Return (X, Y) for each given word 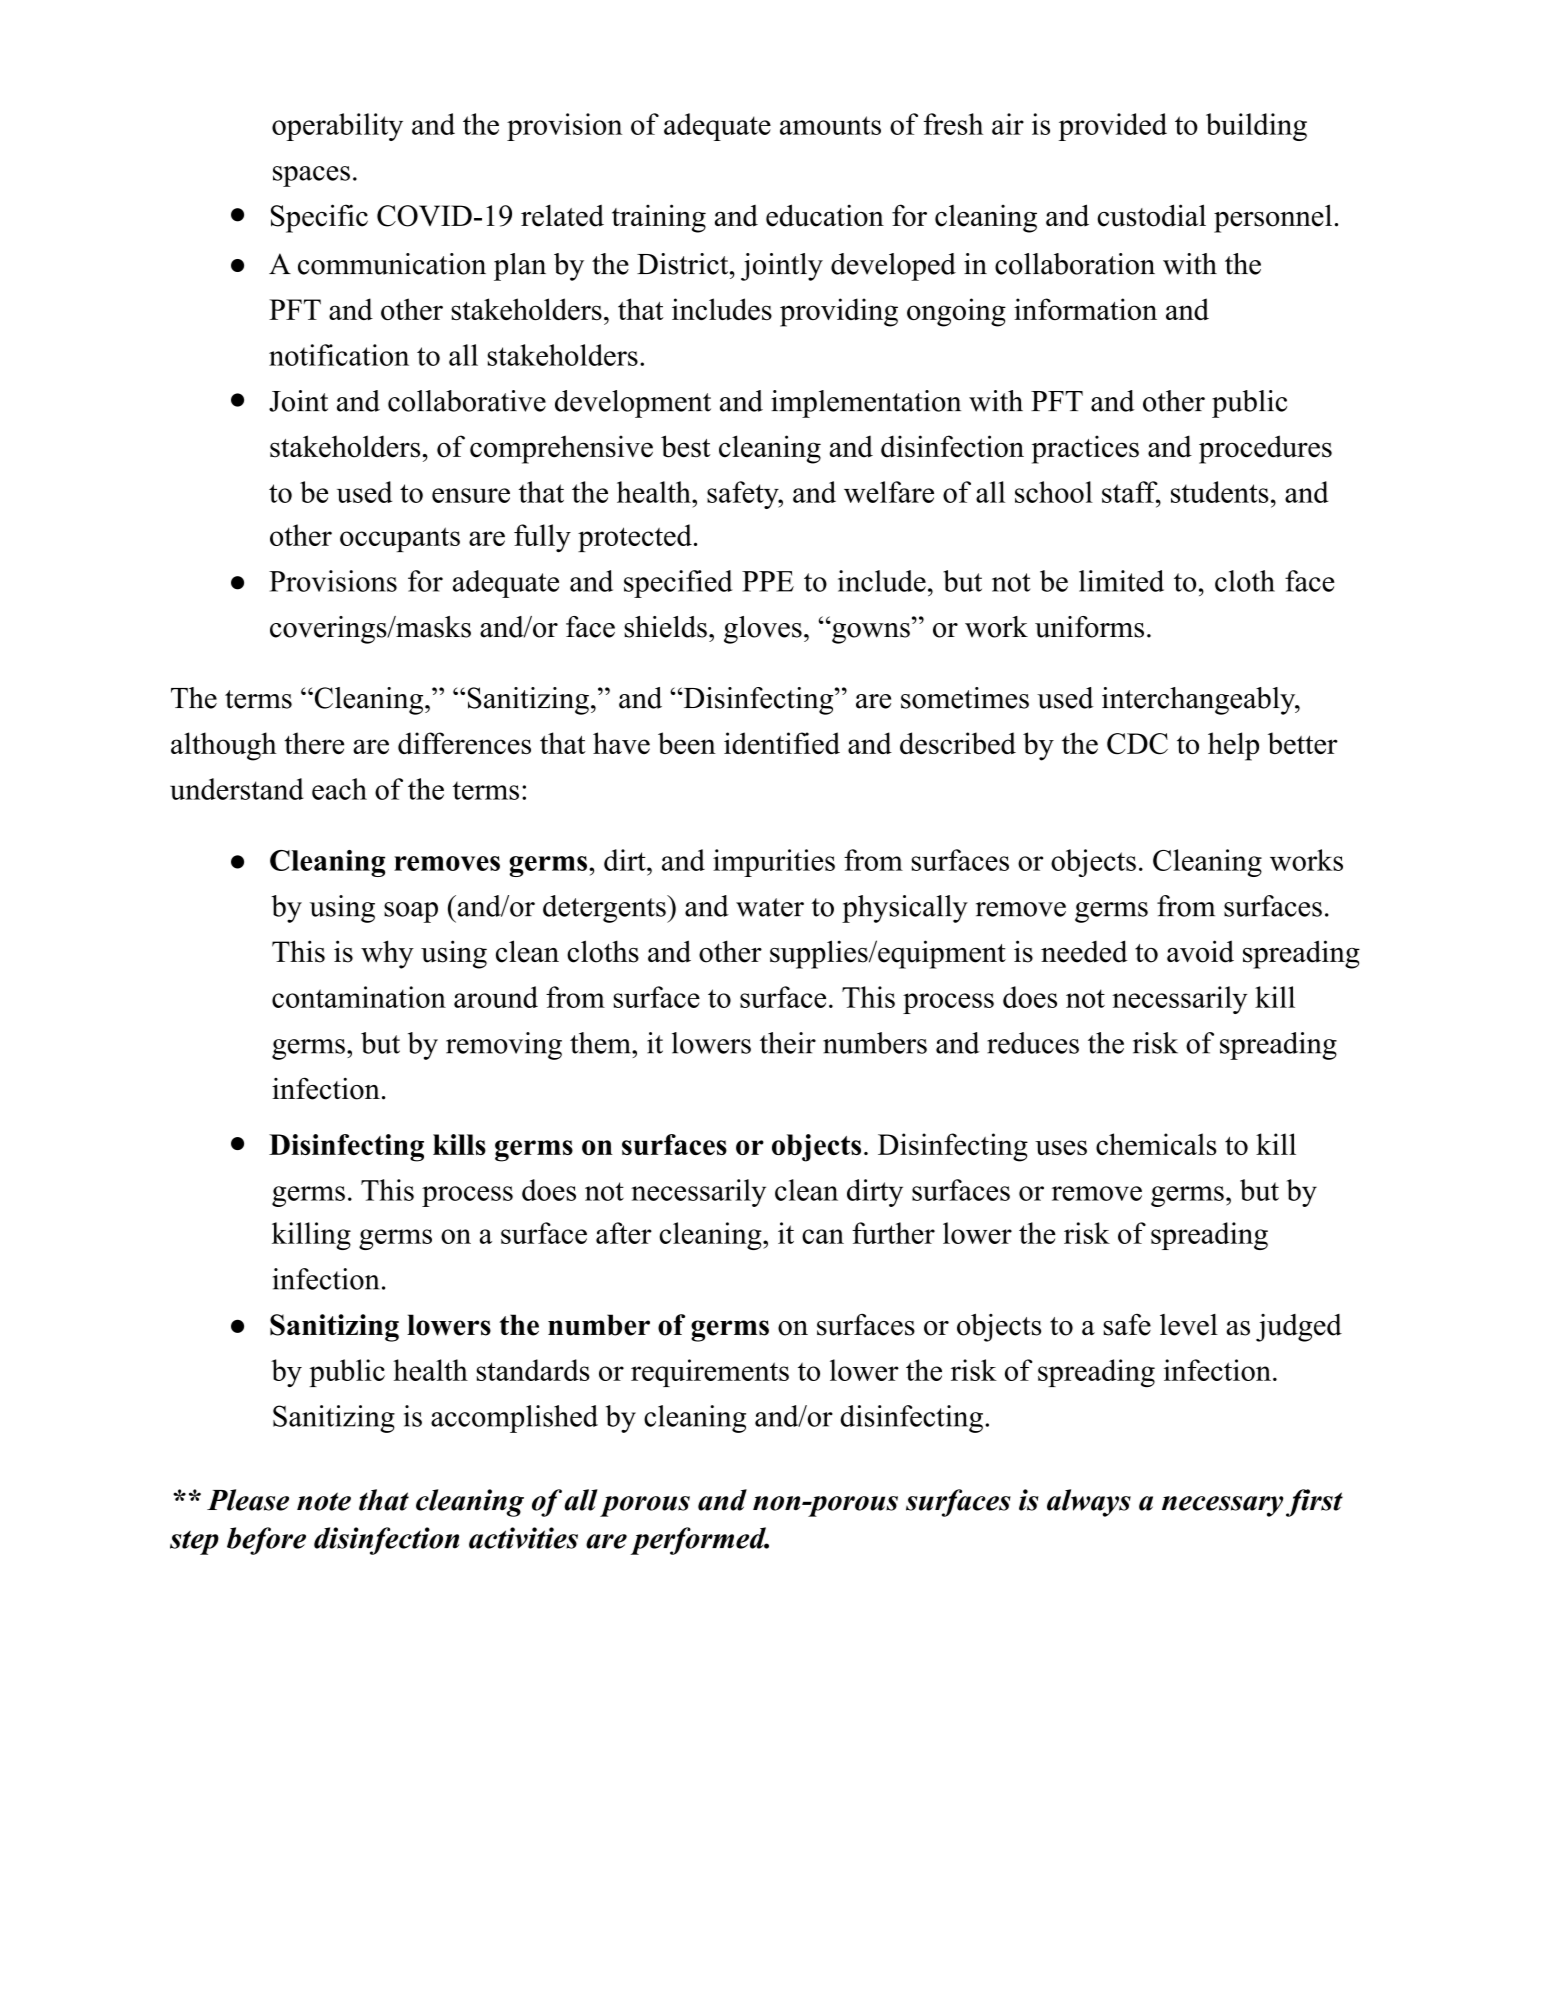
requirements (710, 1373)
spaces (311, 176)
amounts (830, 125)
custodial (1151, 215)
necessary (1223, 1506)
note (324, 1501)
